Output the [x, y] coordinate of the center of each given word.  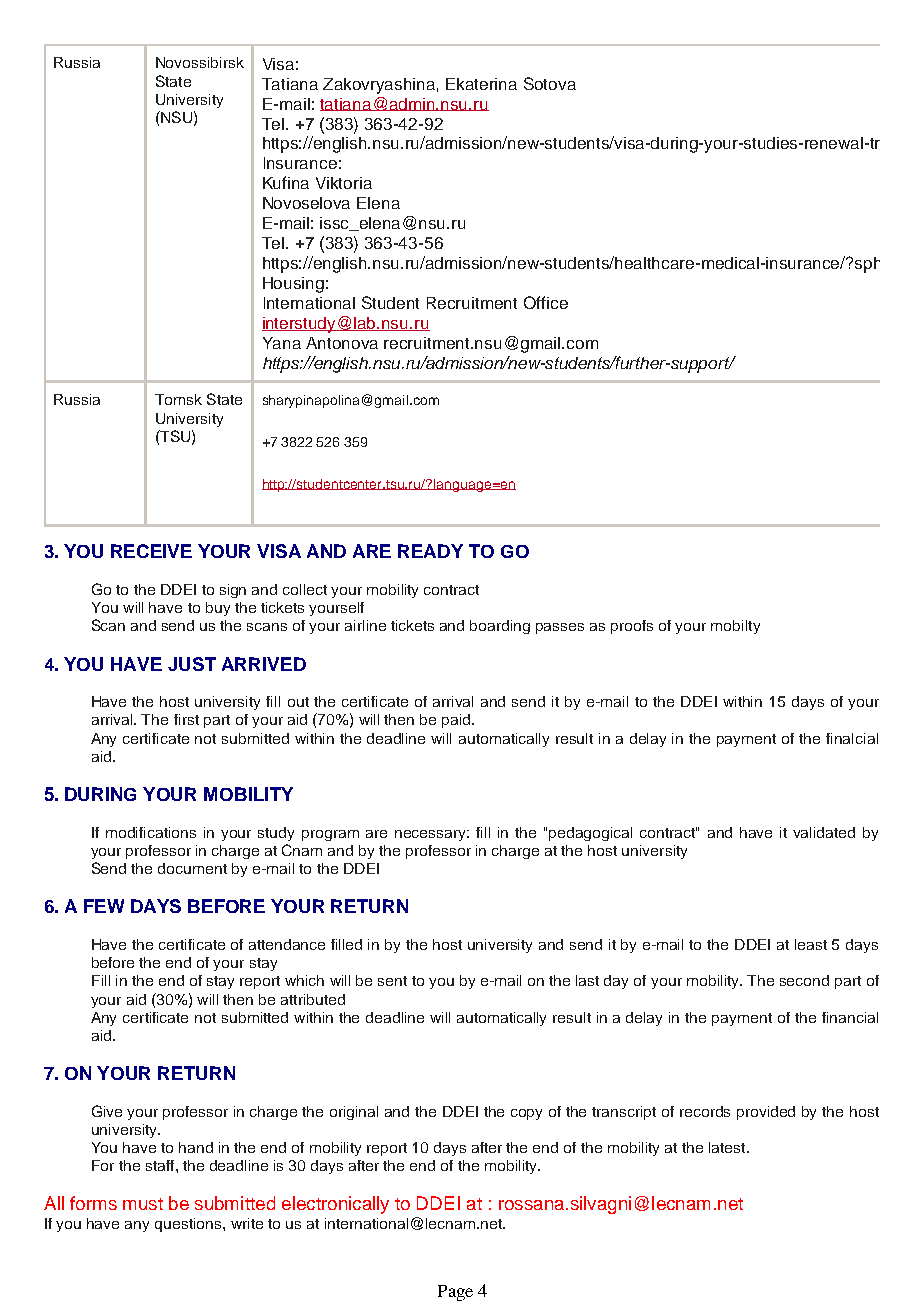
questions [189, 1225]
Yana [282, 343]
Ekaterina [481, 84]
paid [457, 721]
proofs [632, 627]
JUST [192, 664]
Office [546, 302]
